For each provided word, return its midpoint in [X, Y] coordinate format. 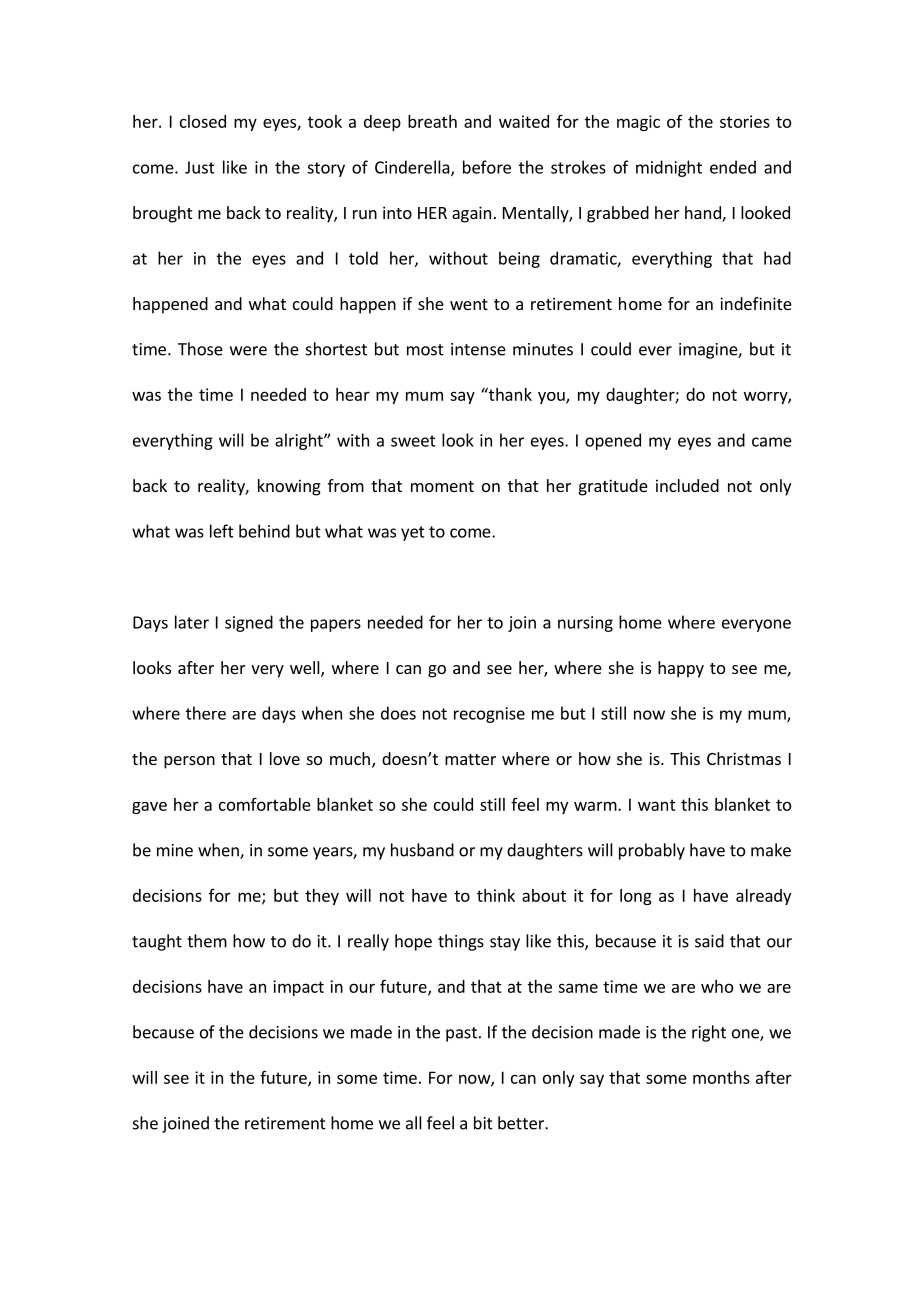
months [721, 1077]
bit [483, 1123]
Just [200, 167]
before [487, 167]
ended [733, 167]
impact [298, 988]
